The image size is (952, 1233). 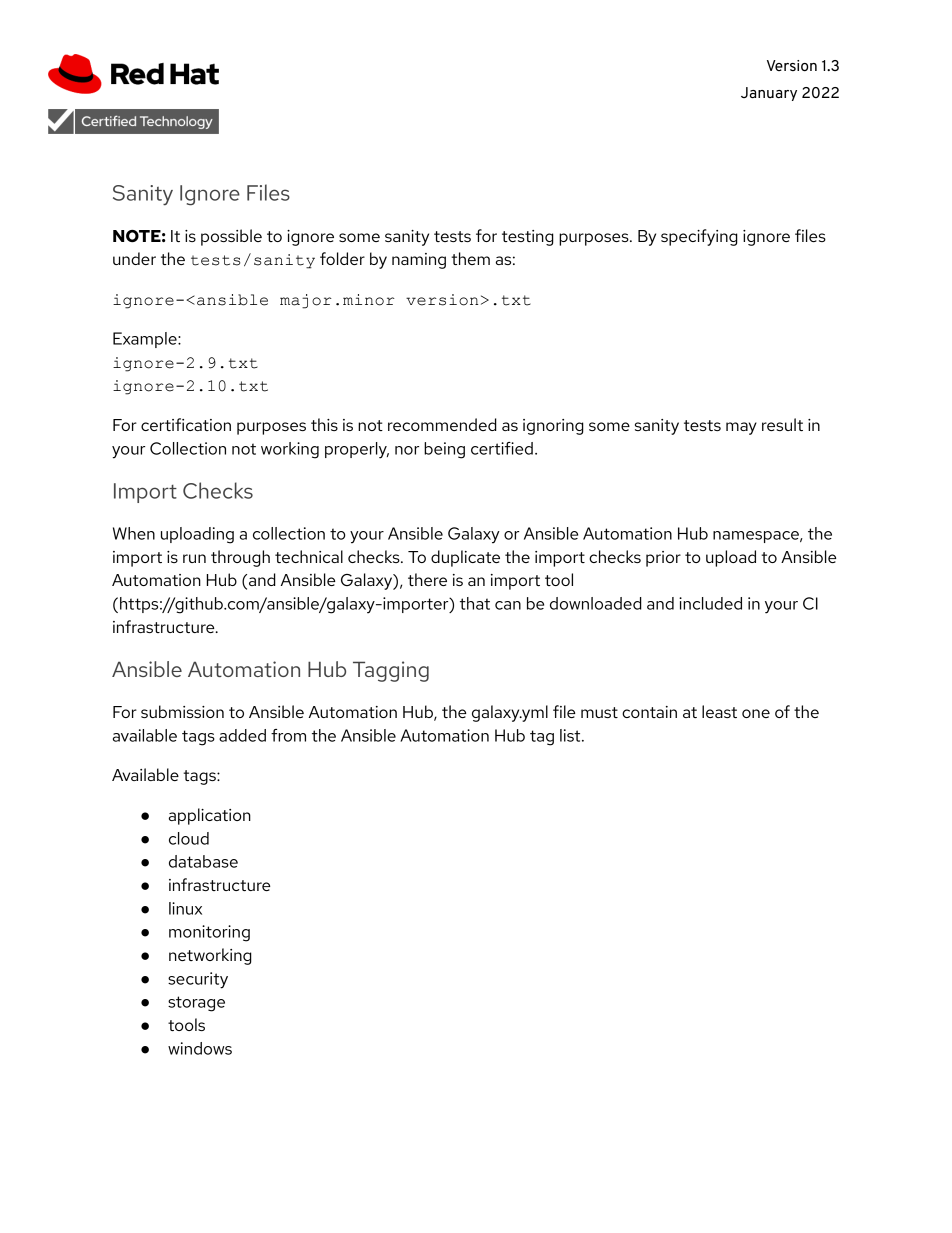 I want to click on windows, so click(x=200, y=1048).
